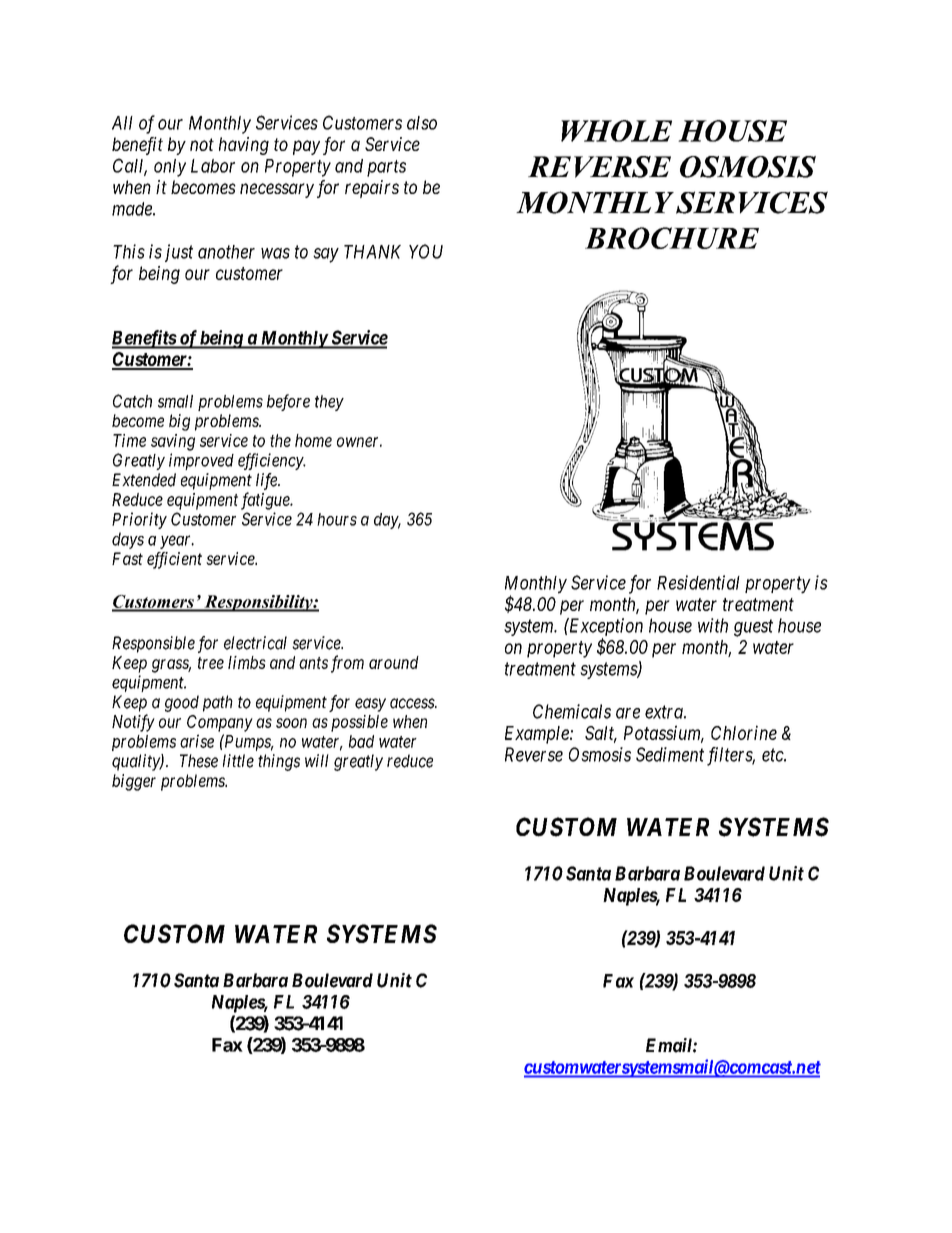  I want to click on they, so click(329, 403).
